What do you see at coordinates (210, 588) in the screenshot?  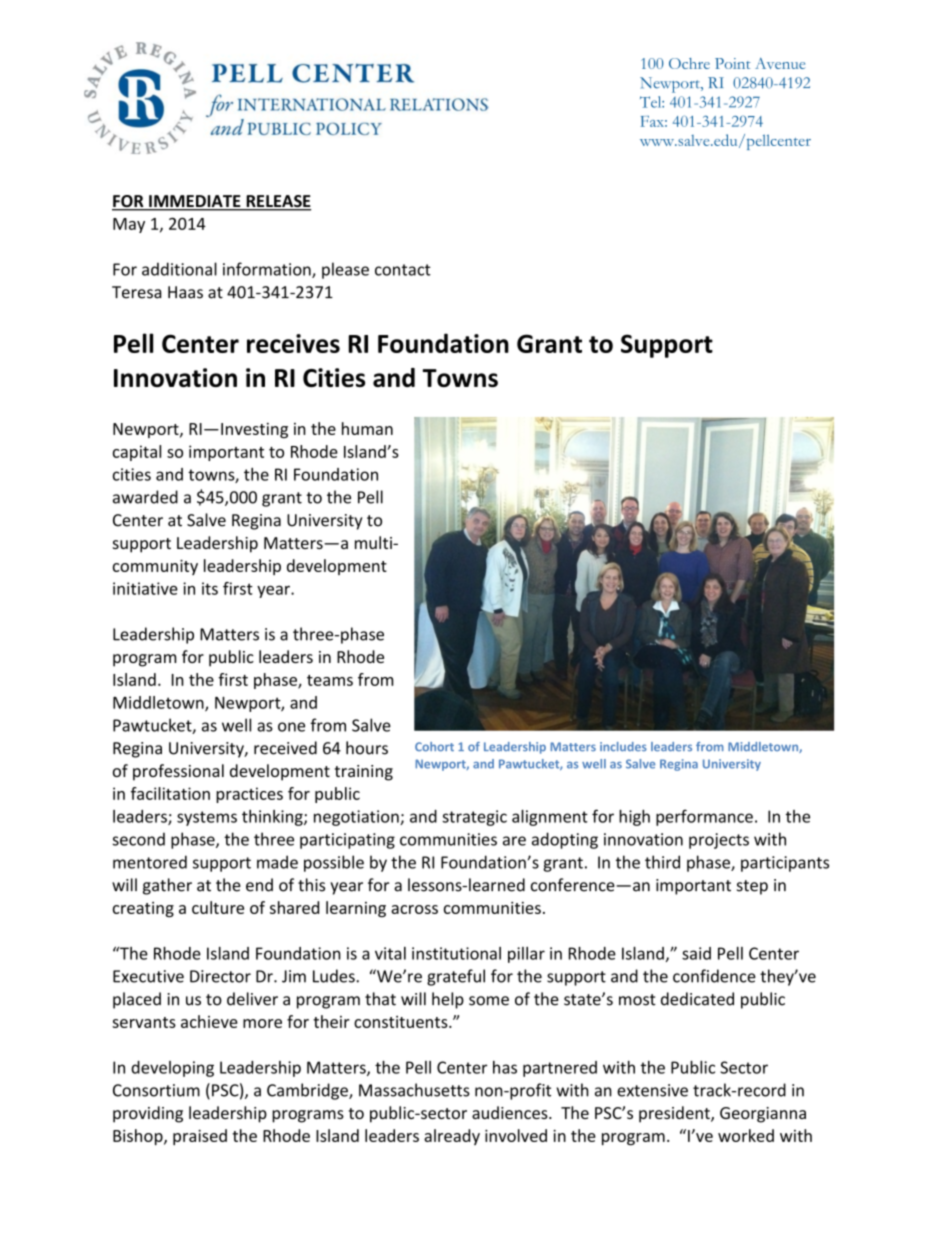 I see `its` at bounding box center [210, 588].
